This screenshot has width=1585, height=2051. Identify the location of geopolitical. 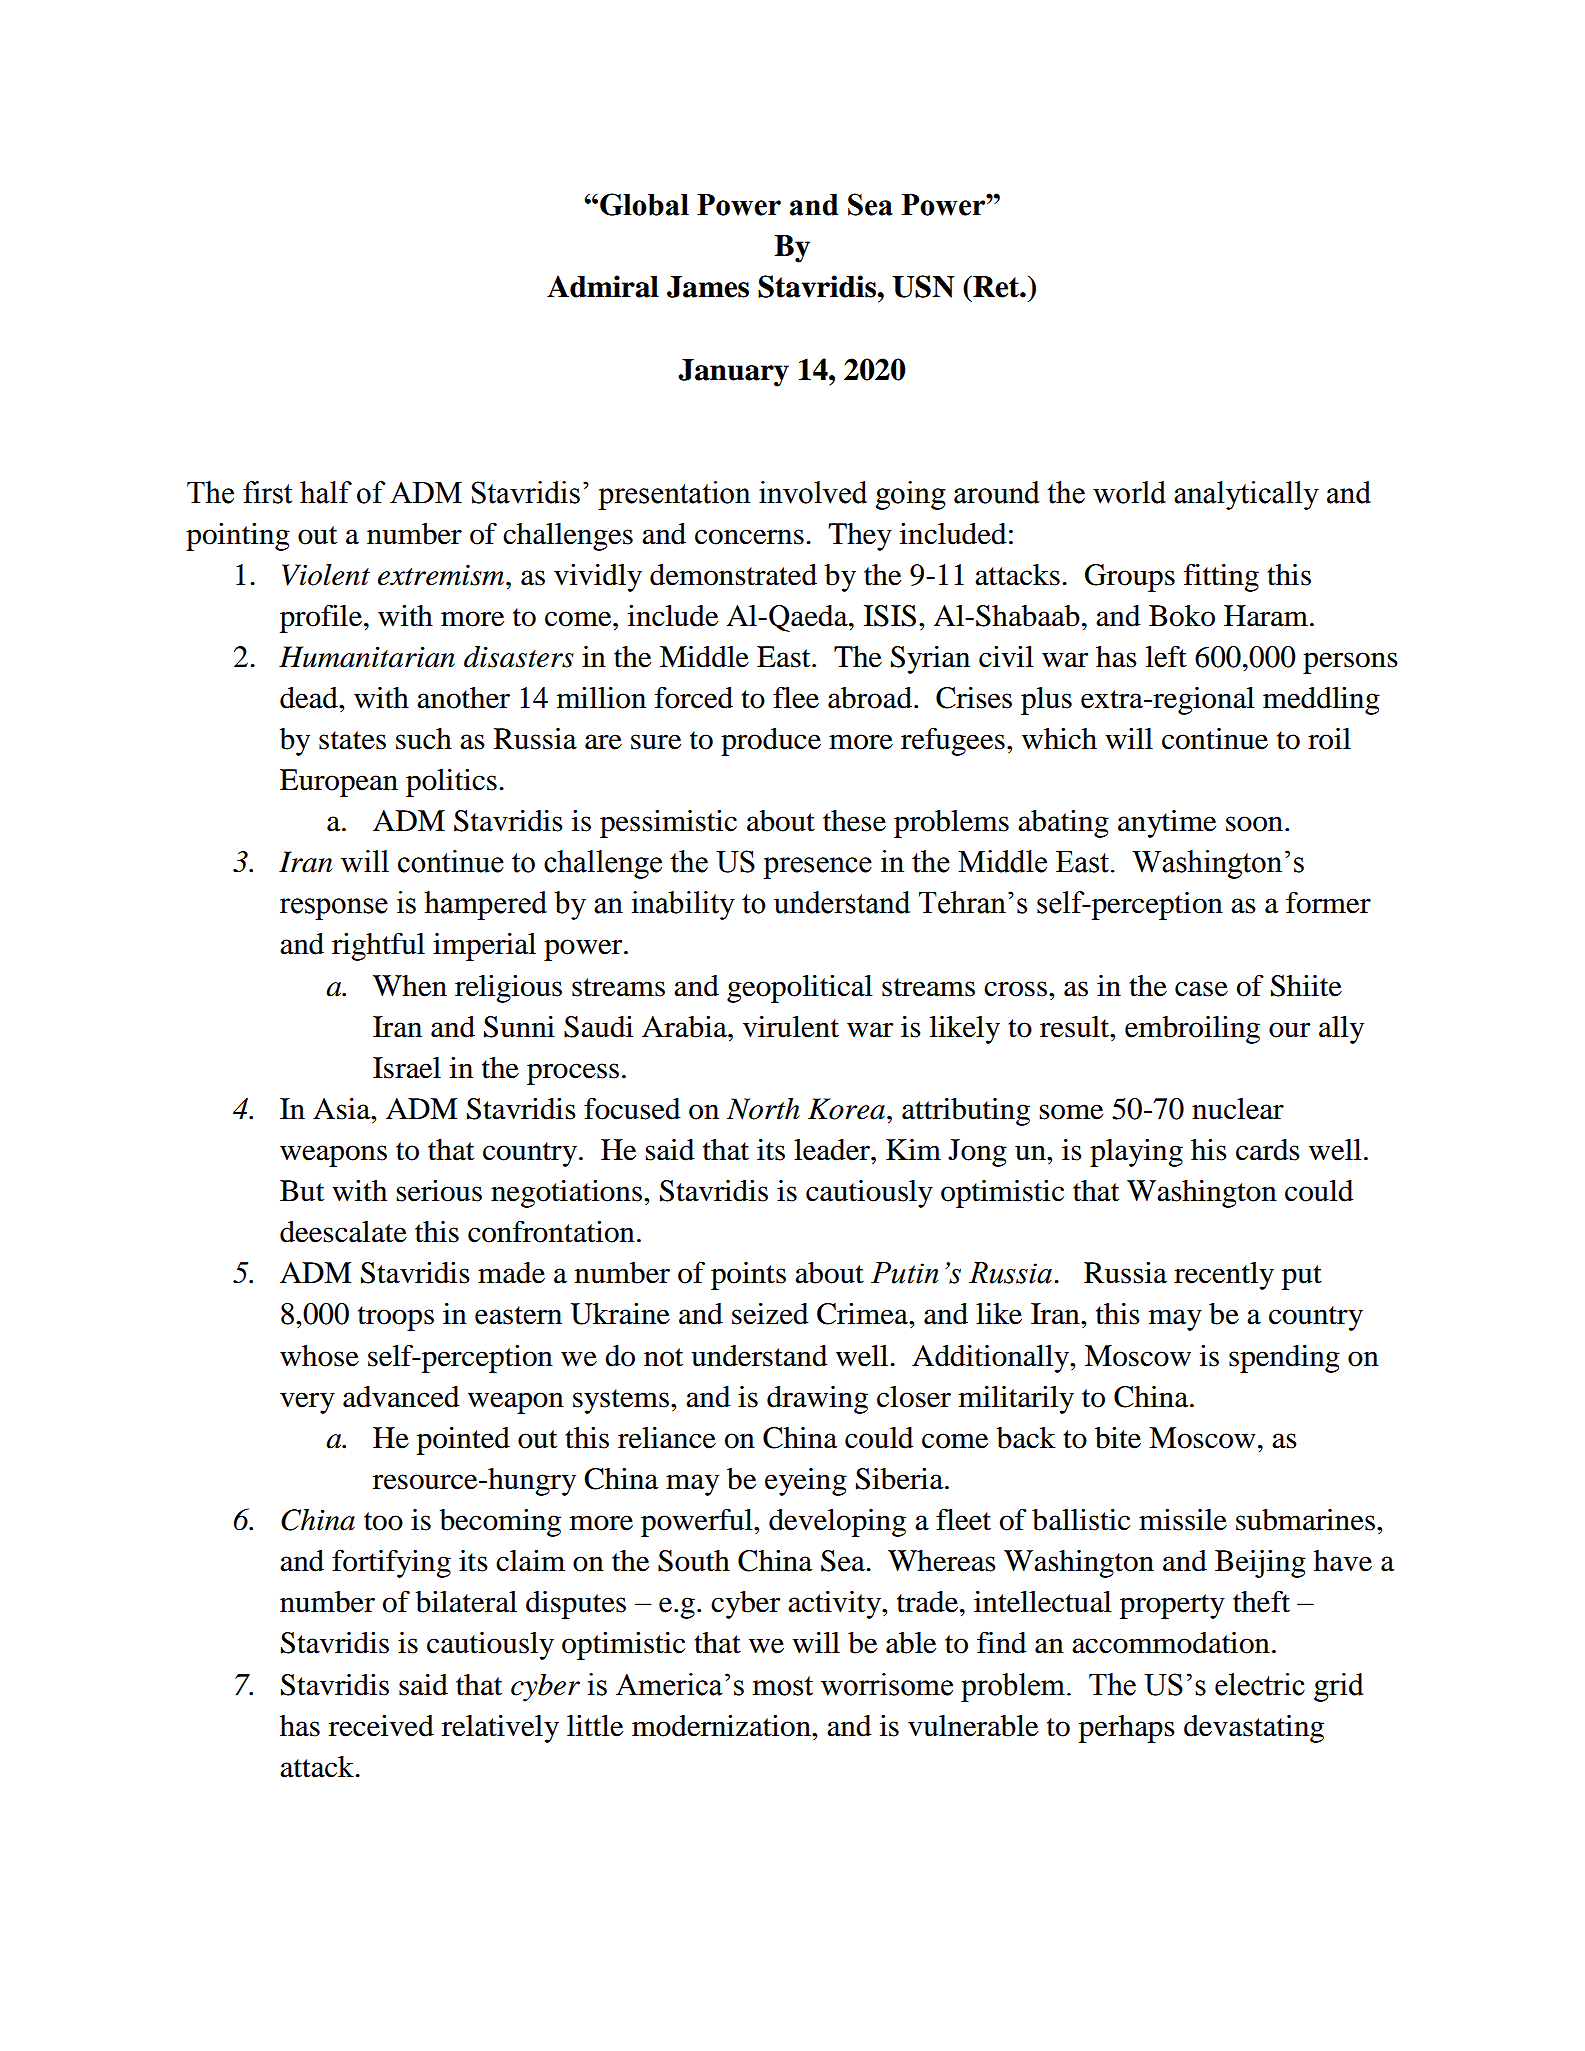
(799, 989).
